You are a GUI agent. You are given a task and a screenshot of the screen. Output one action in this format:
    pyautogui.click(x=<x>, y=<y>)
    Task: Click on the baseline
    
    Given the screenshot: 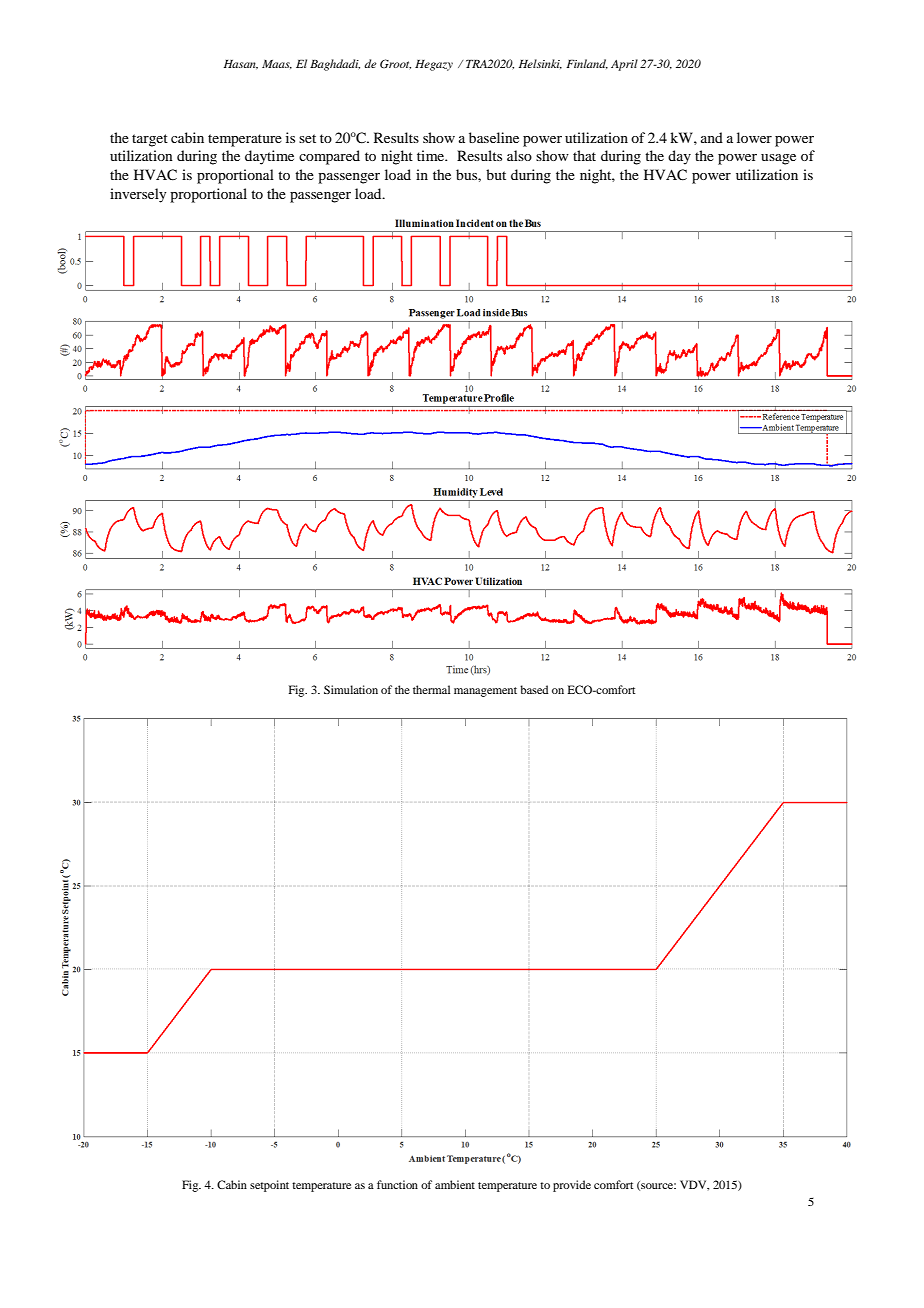 What is the action you would take?
    pyautogui.click(x=494, y=137)
